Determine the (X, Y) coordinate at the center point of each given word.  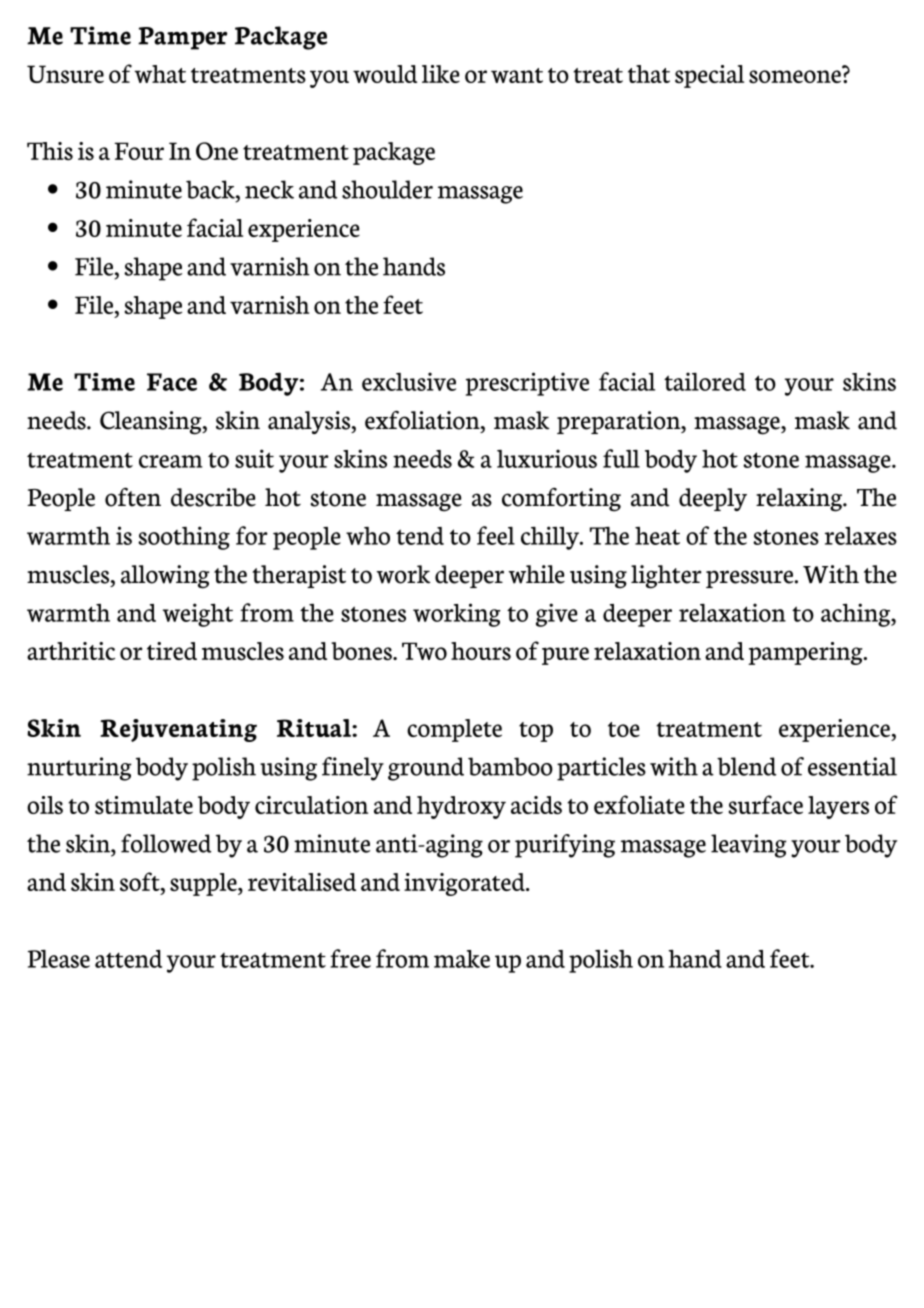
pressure (751, 579)
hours (481, 651)
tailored (705, 381)
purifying (565, 846)
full (621, 458)
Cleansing (152, 423)
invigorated (465, 884)
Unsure (65, 74)
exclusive (409, 381)
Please (59, 959)
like (441, 74)
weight (198, 615)
